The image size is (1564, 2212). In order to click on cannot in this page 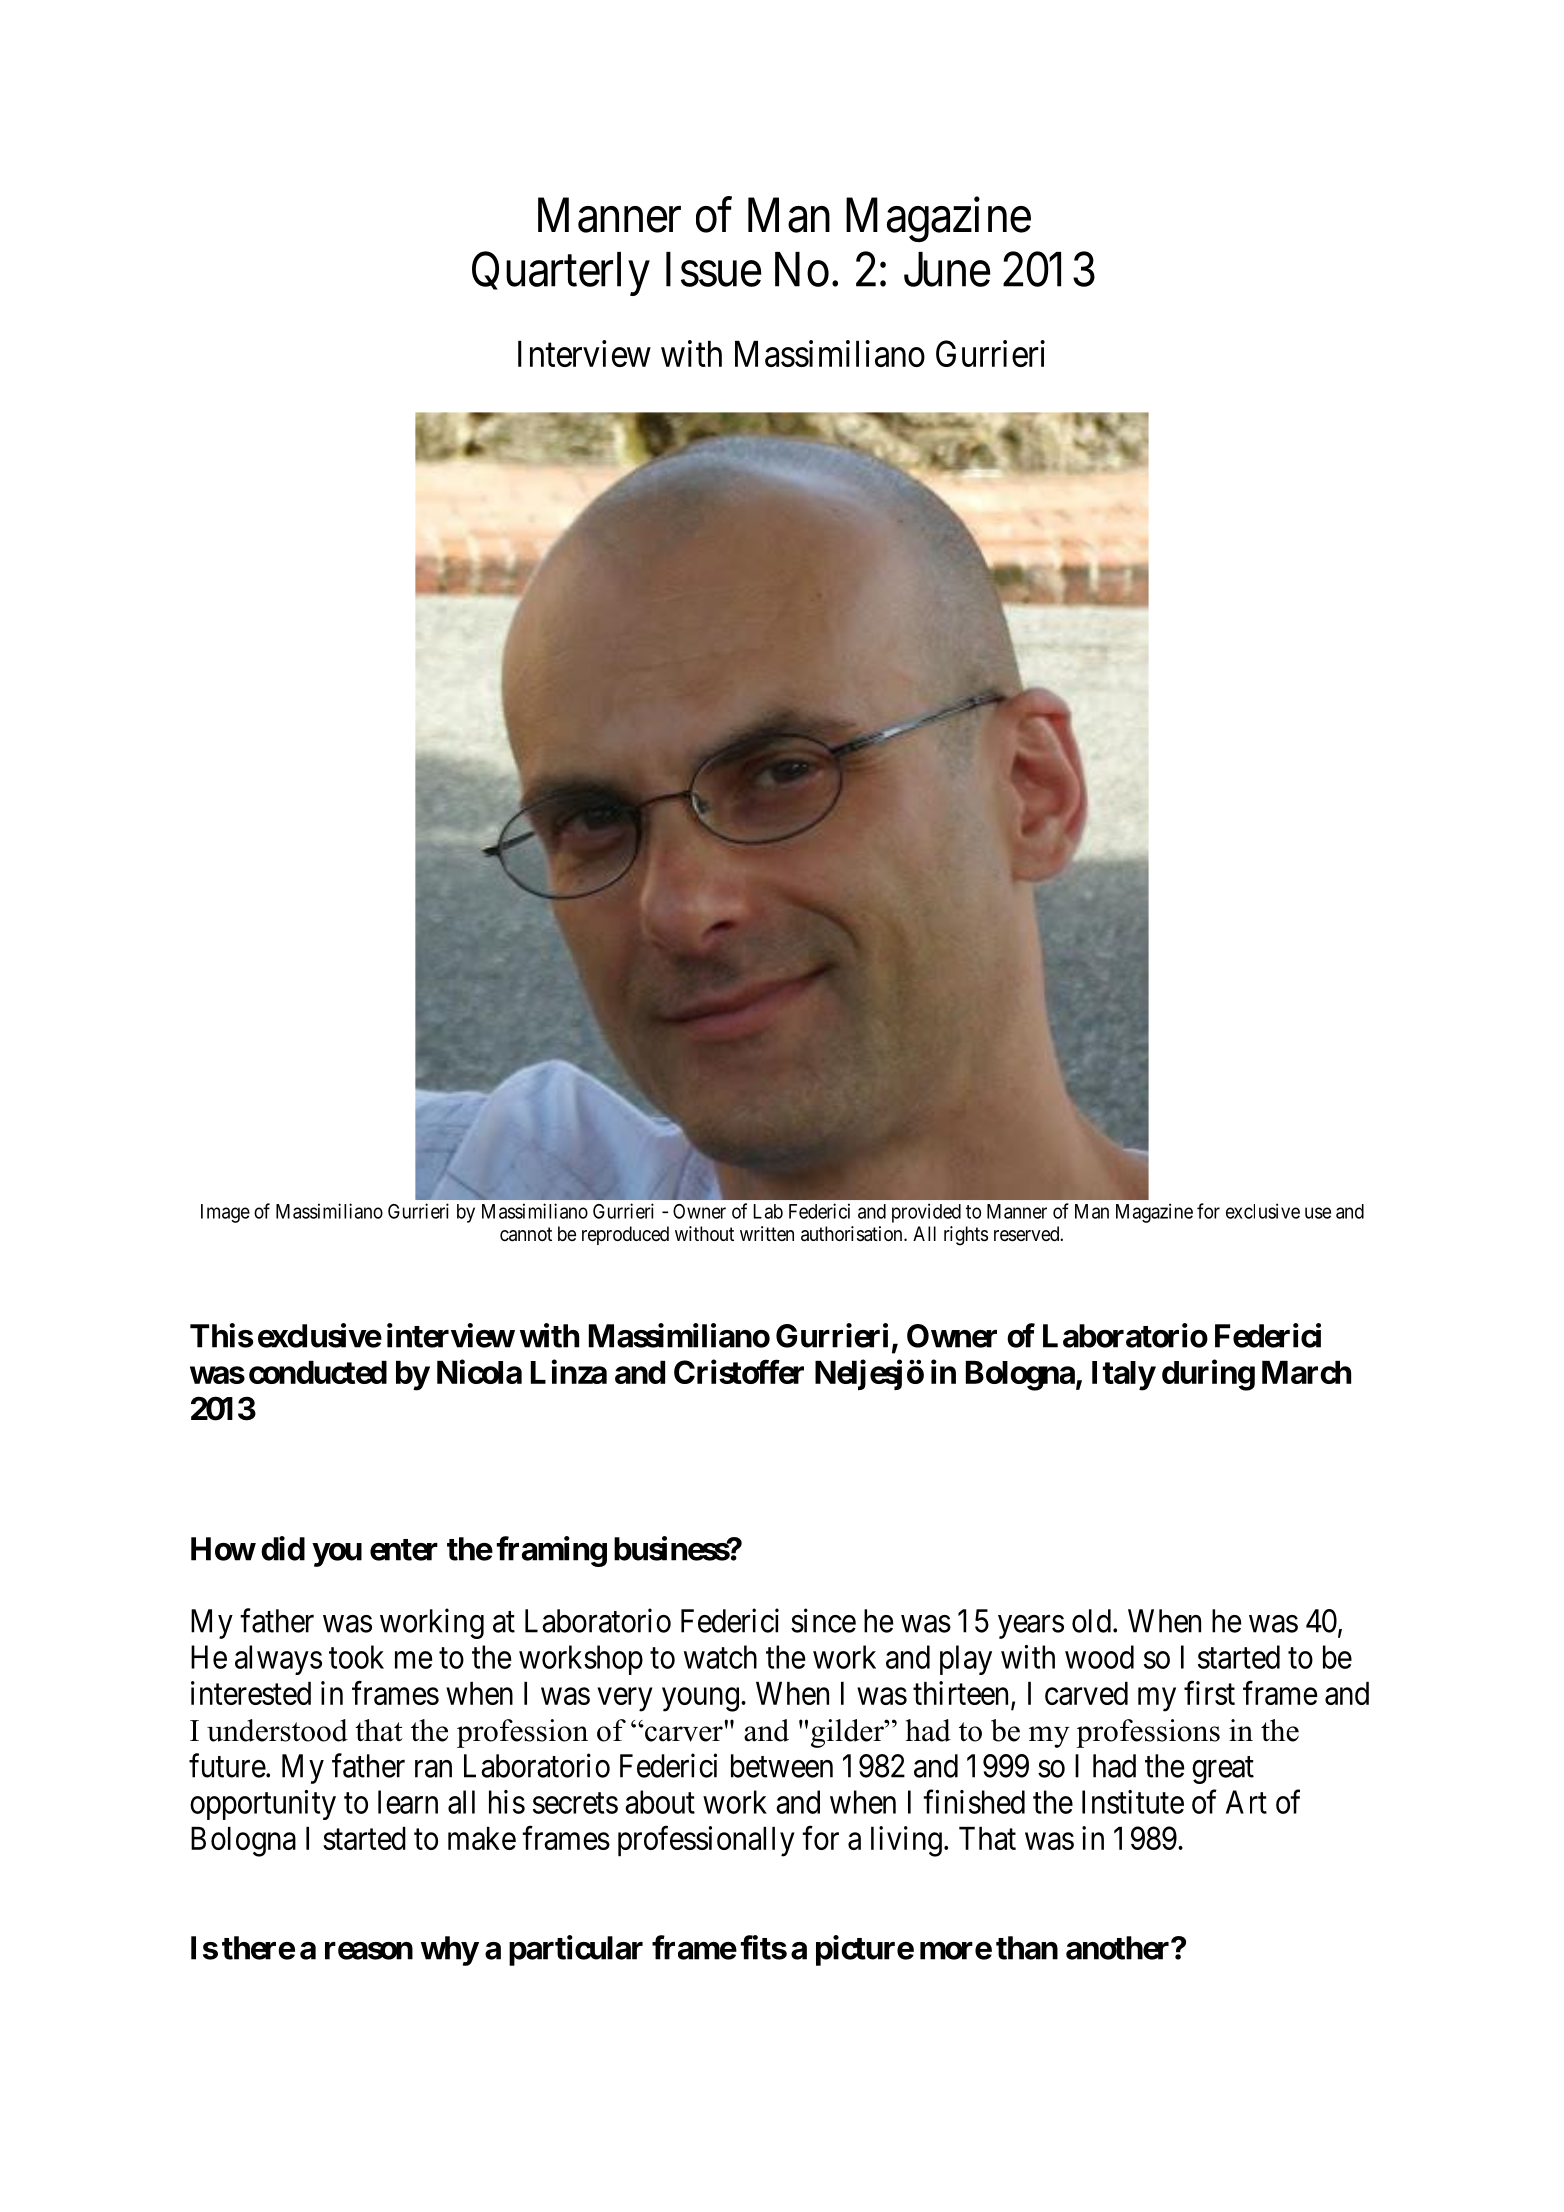, I will do `click(526, 1234)`.
